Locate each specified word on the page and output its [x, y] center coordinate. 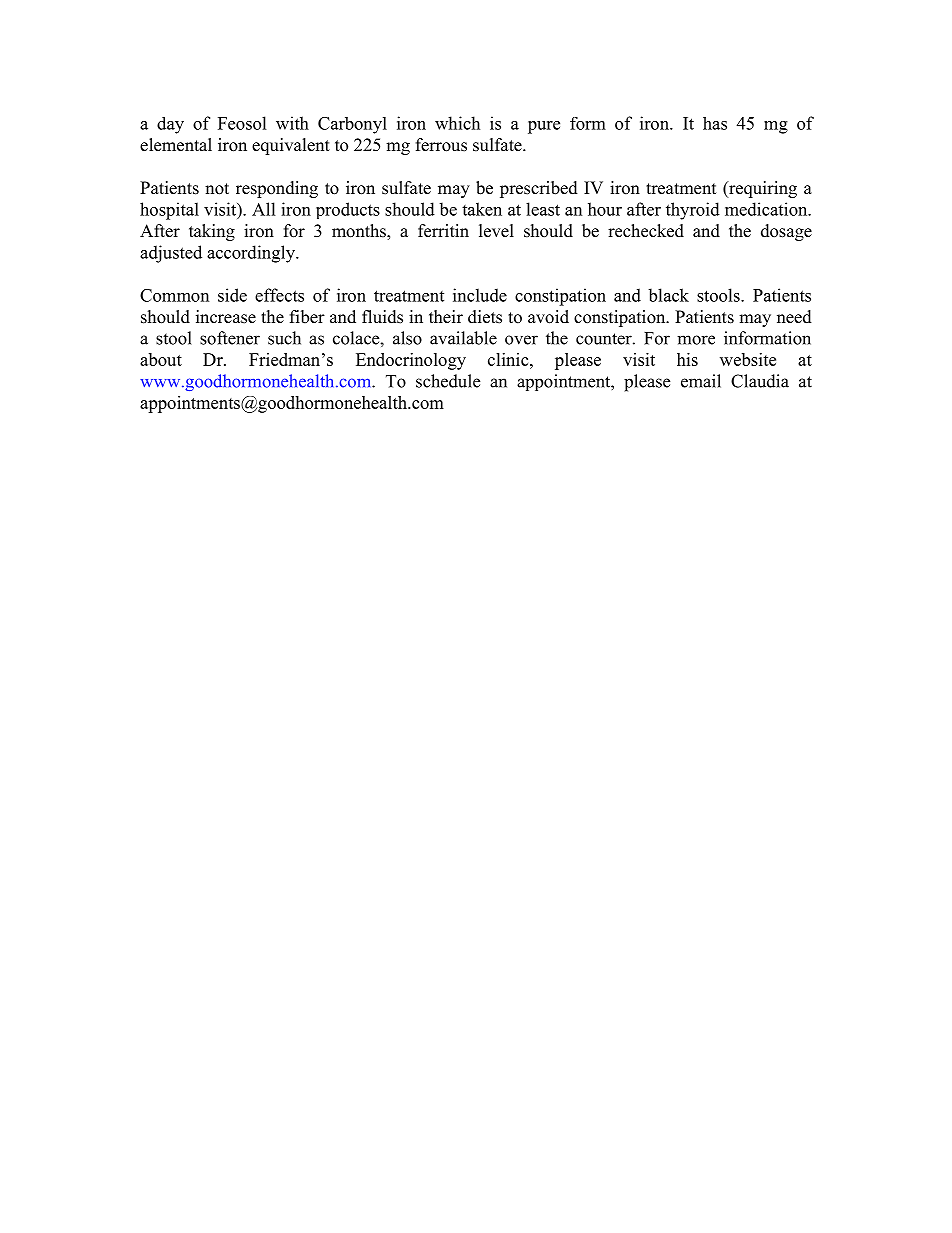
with [292, 123]
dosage [786, 232]
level [496, 231]
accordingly [252, 254]
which [457, 123]
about [161, 359]
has [715, 123]
